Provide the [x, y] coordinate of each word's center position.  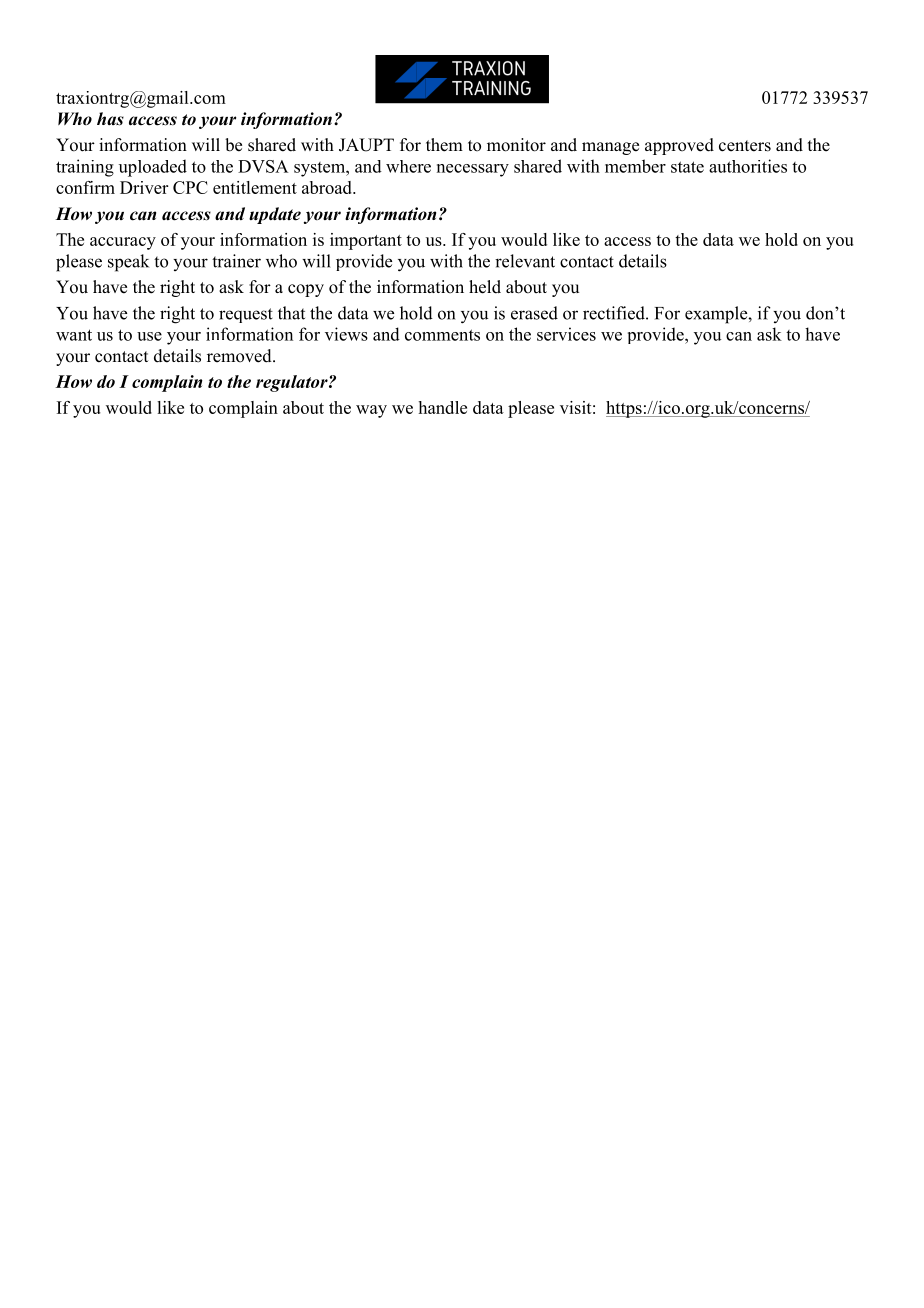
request [246, 315]
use [149, 336]
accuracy [123, 243]
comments [442, 335]
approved [679, 146]
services [566, 334]
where [408, 166]
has [110, 119]
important [366, 241]
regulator [293, 383]
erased [534, 313]
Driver [144, 187]
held [485, 287]
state [687, 167]
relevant [525, 261]
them [444, 145]
